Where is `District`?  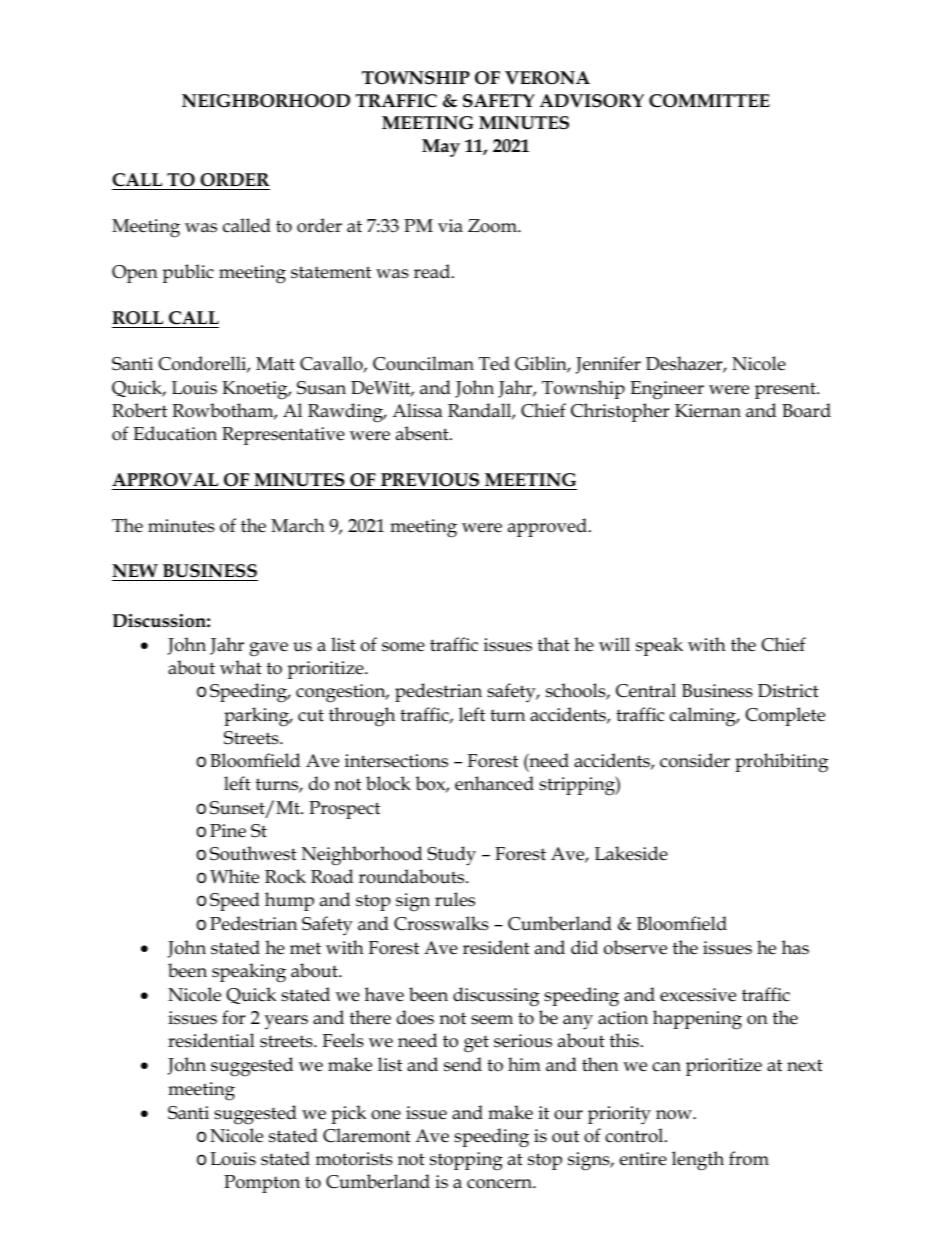 District is located at coordinates (788, 691).
